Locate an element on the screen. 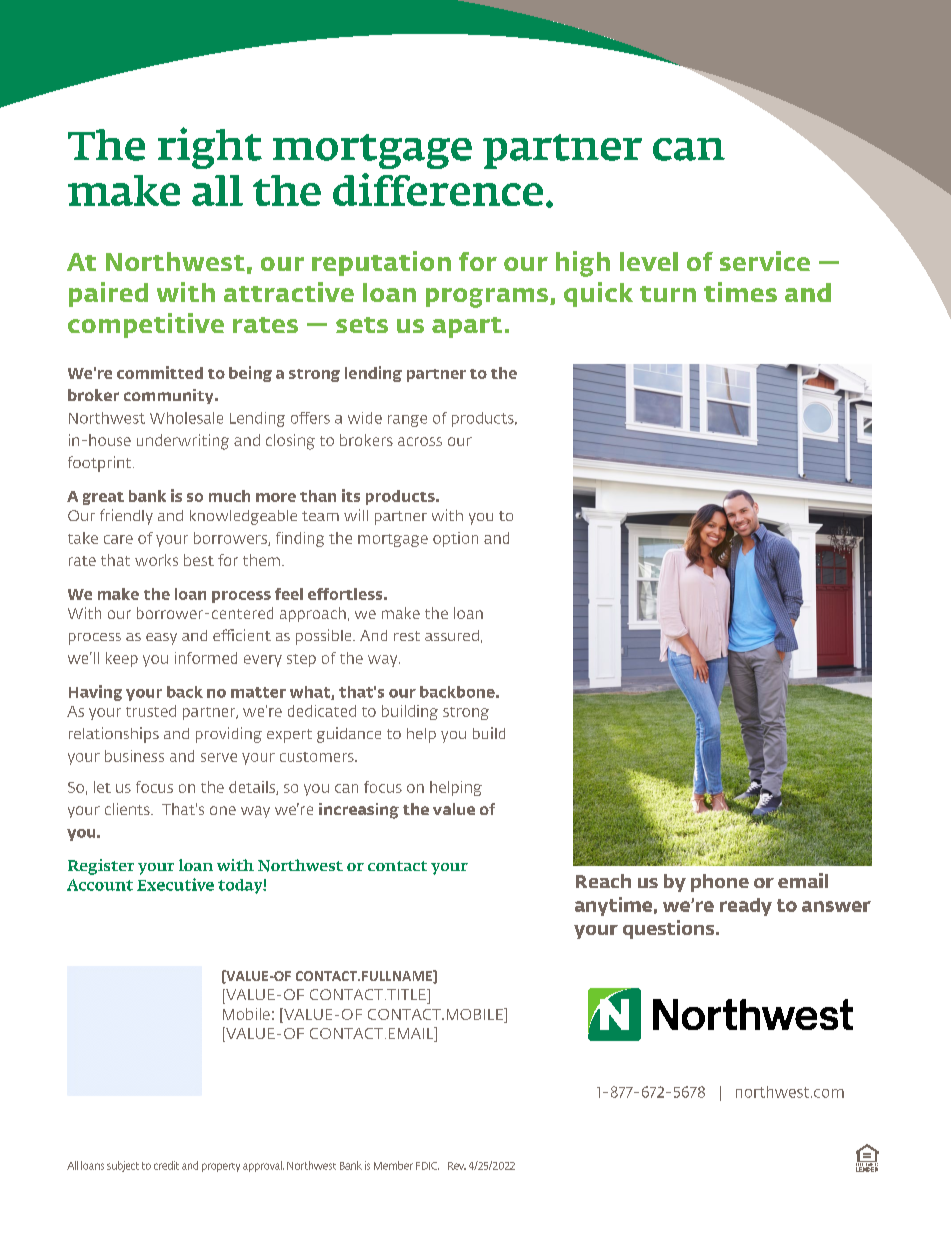  ready is located at coordinates (746, 907).
